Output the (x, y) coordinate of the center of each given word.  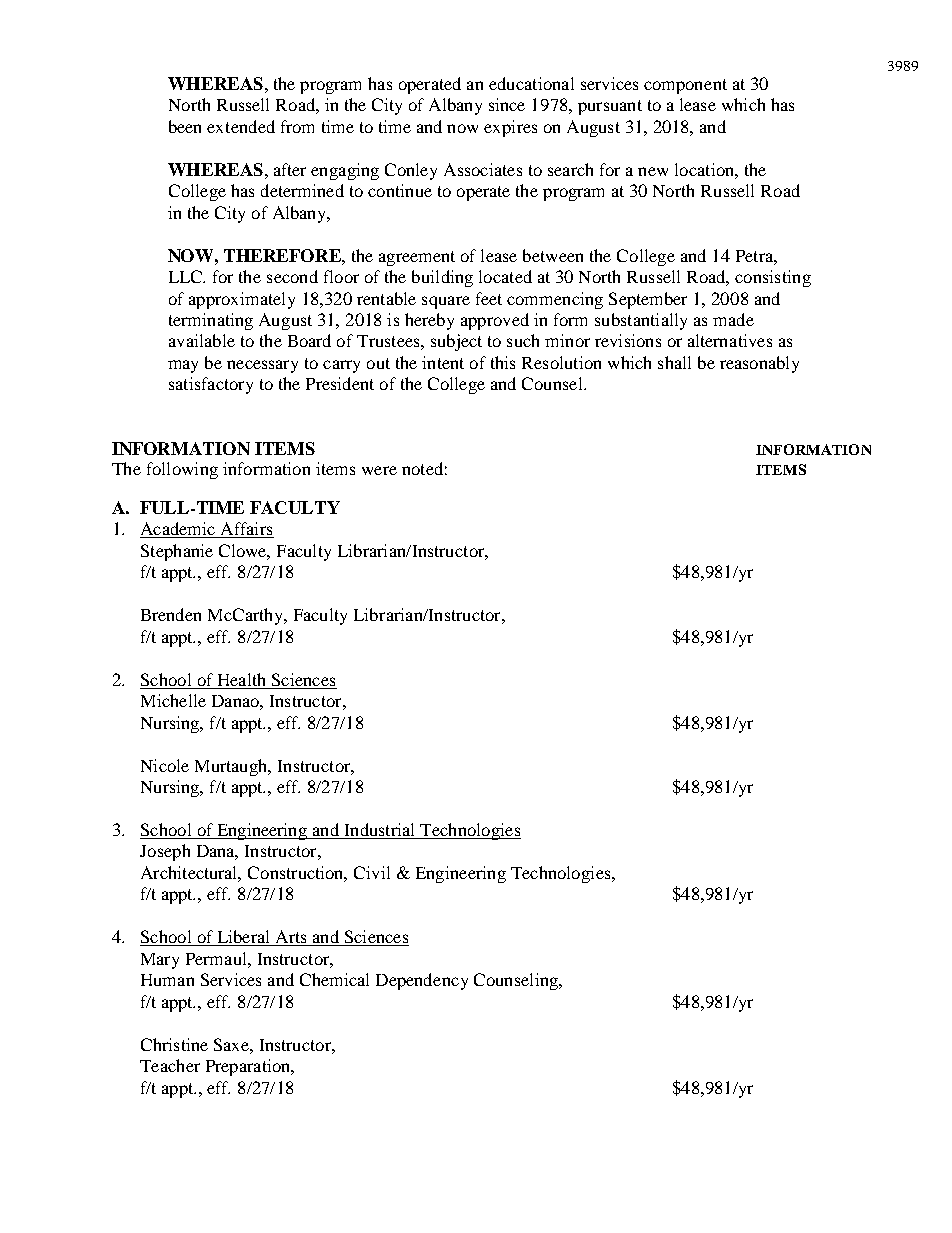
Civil (372, 872)
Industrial (380, 831)
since (507, 104)
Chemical (334, 979)
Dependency (422, 981)
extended (241, 126)
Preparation (249, 1067)
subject (456, 342)
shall (674, 362)
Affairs (246, 530)
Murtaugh (232, 767)
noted (422, 468)
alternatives (730, 340)
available (202, 340)
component (685, 86)
